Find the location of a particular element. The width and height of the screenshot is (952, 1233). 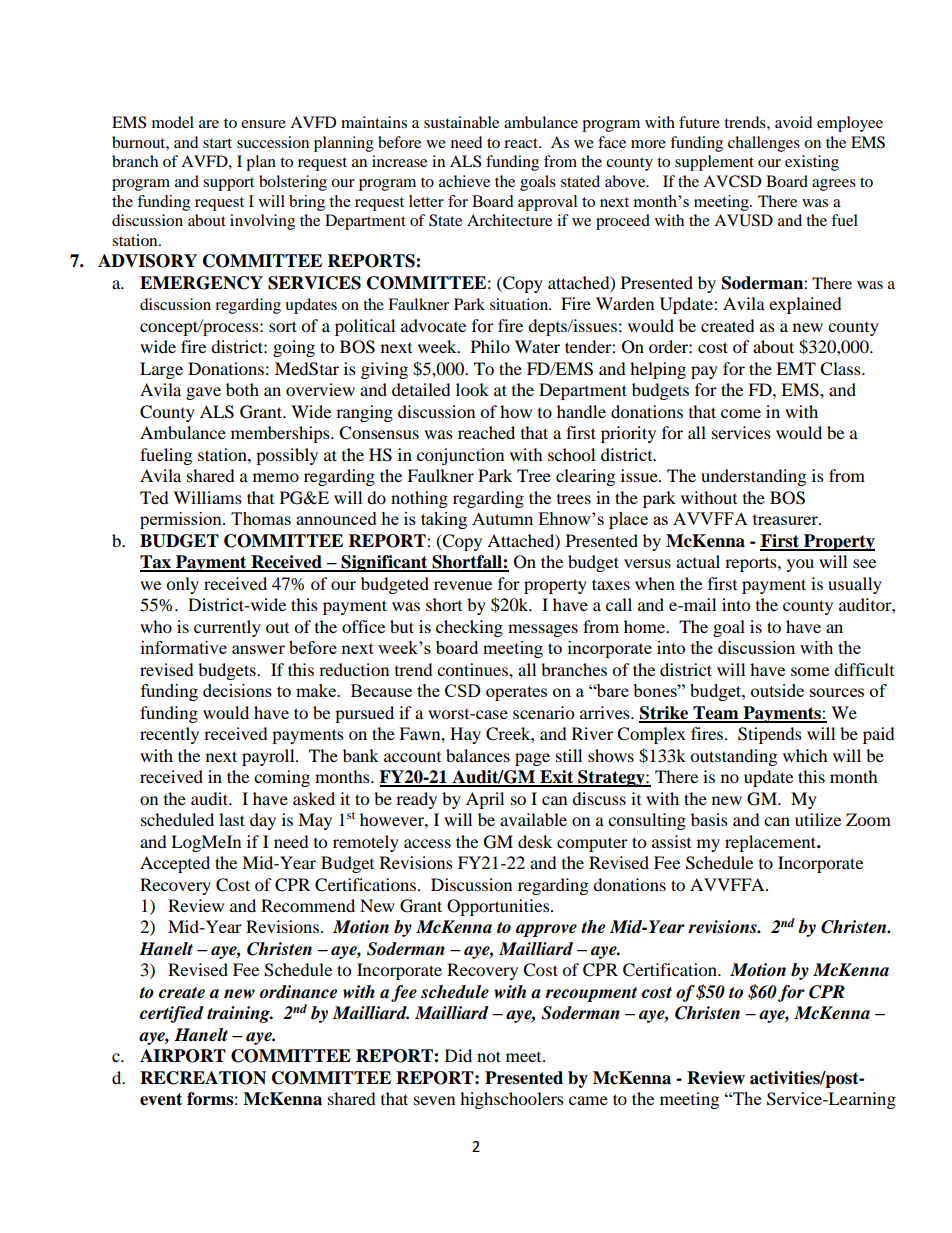

you is located at coordinates (800, 565).
